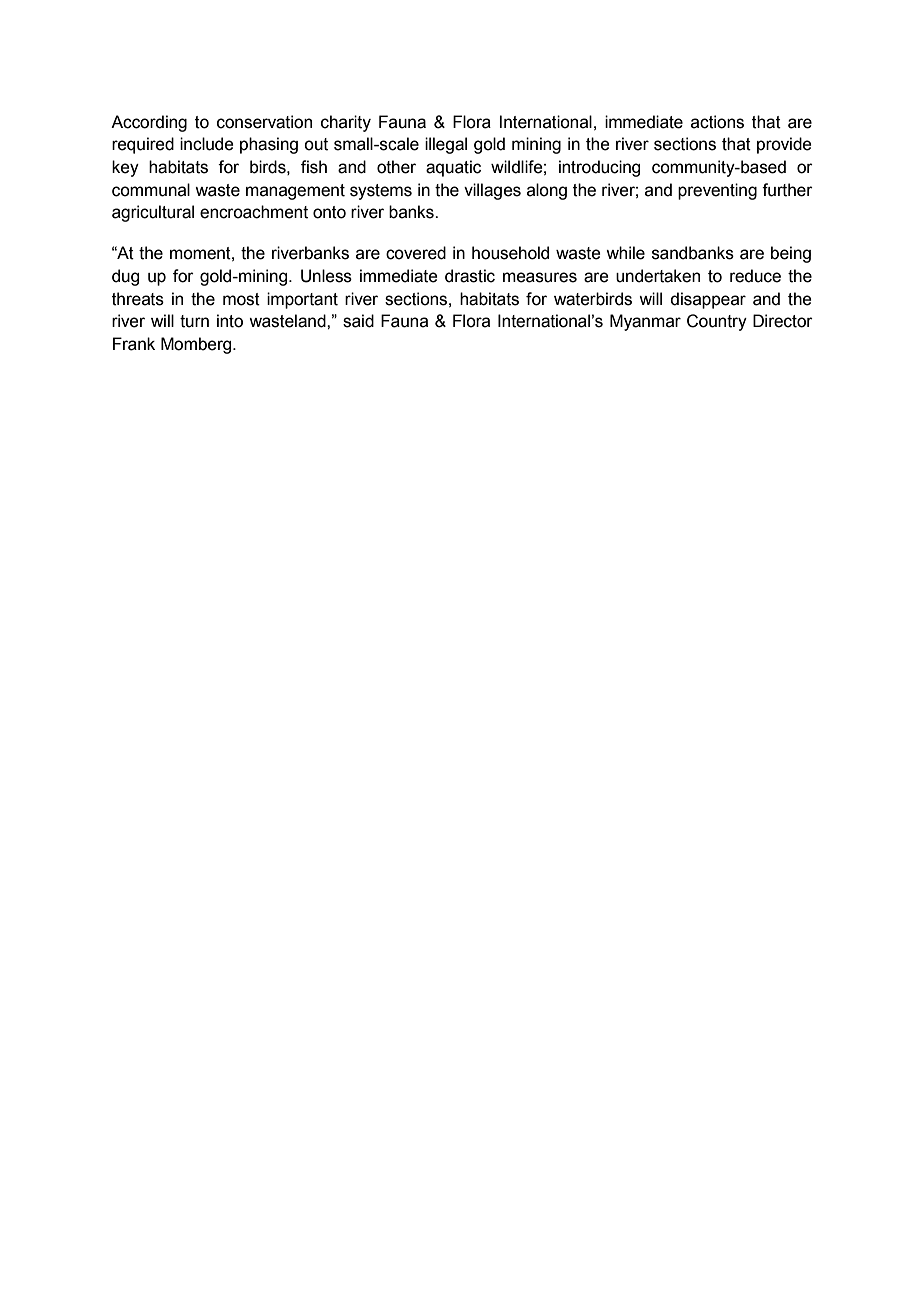 The height and width of the image is (1308, 924). I want to click on actions, so click(717, 122).
